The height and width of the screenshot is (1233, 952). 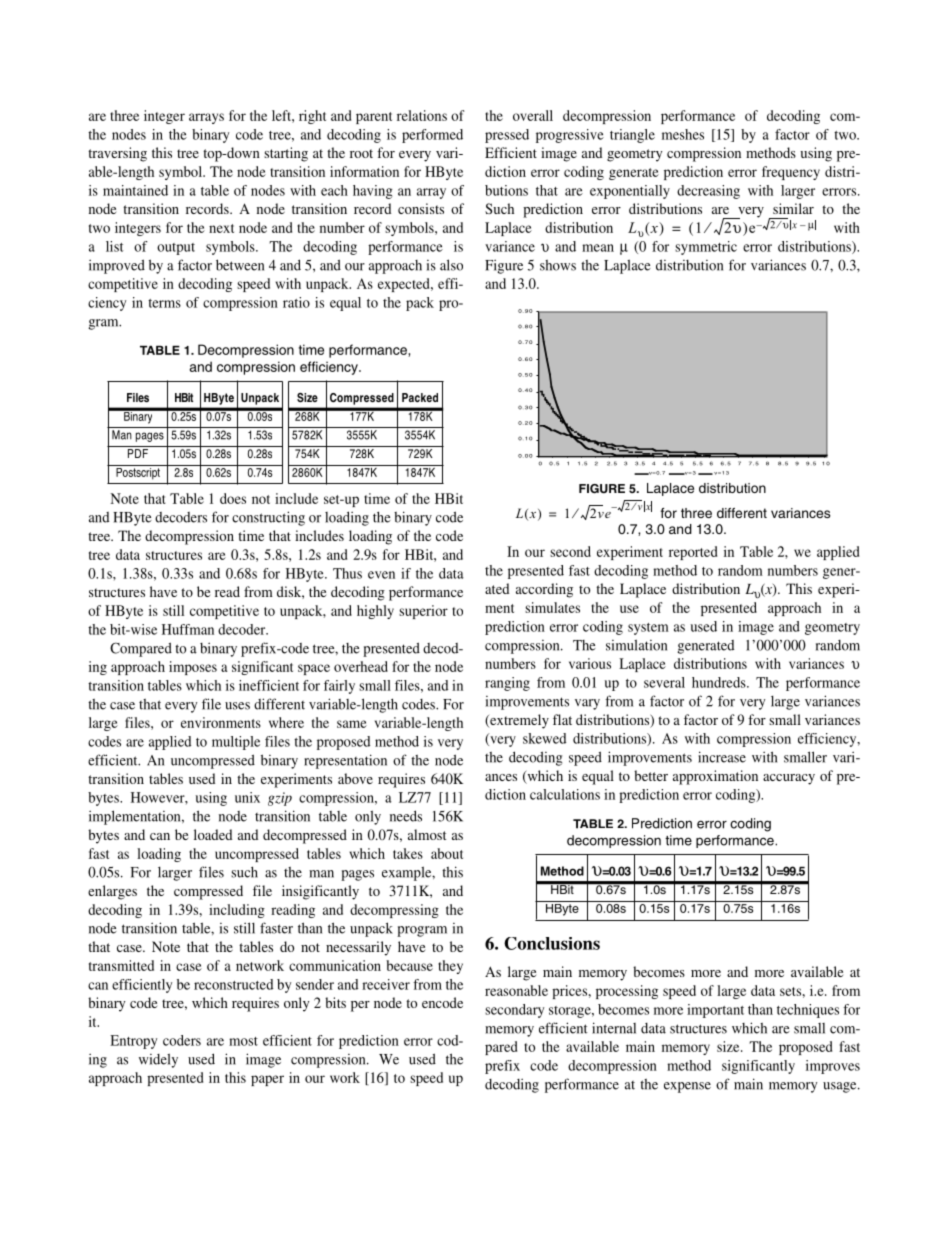 I want to click on traversing, so click(x=117, y=154).
